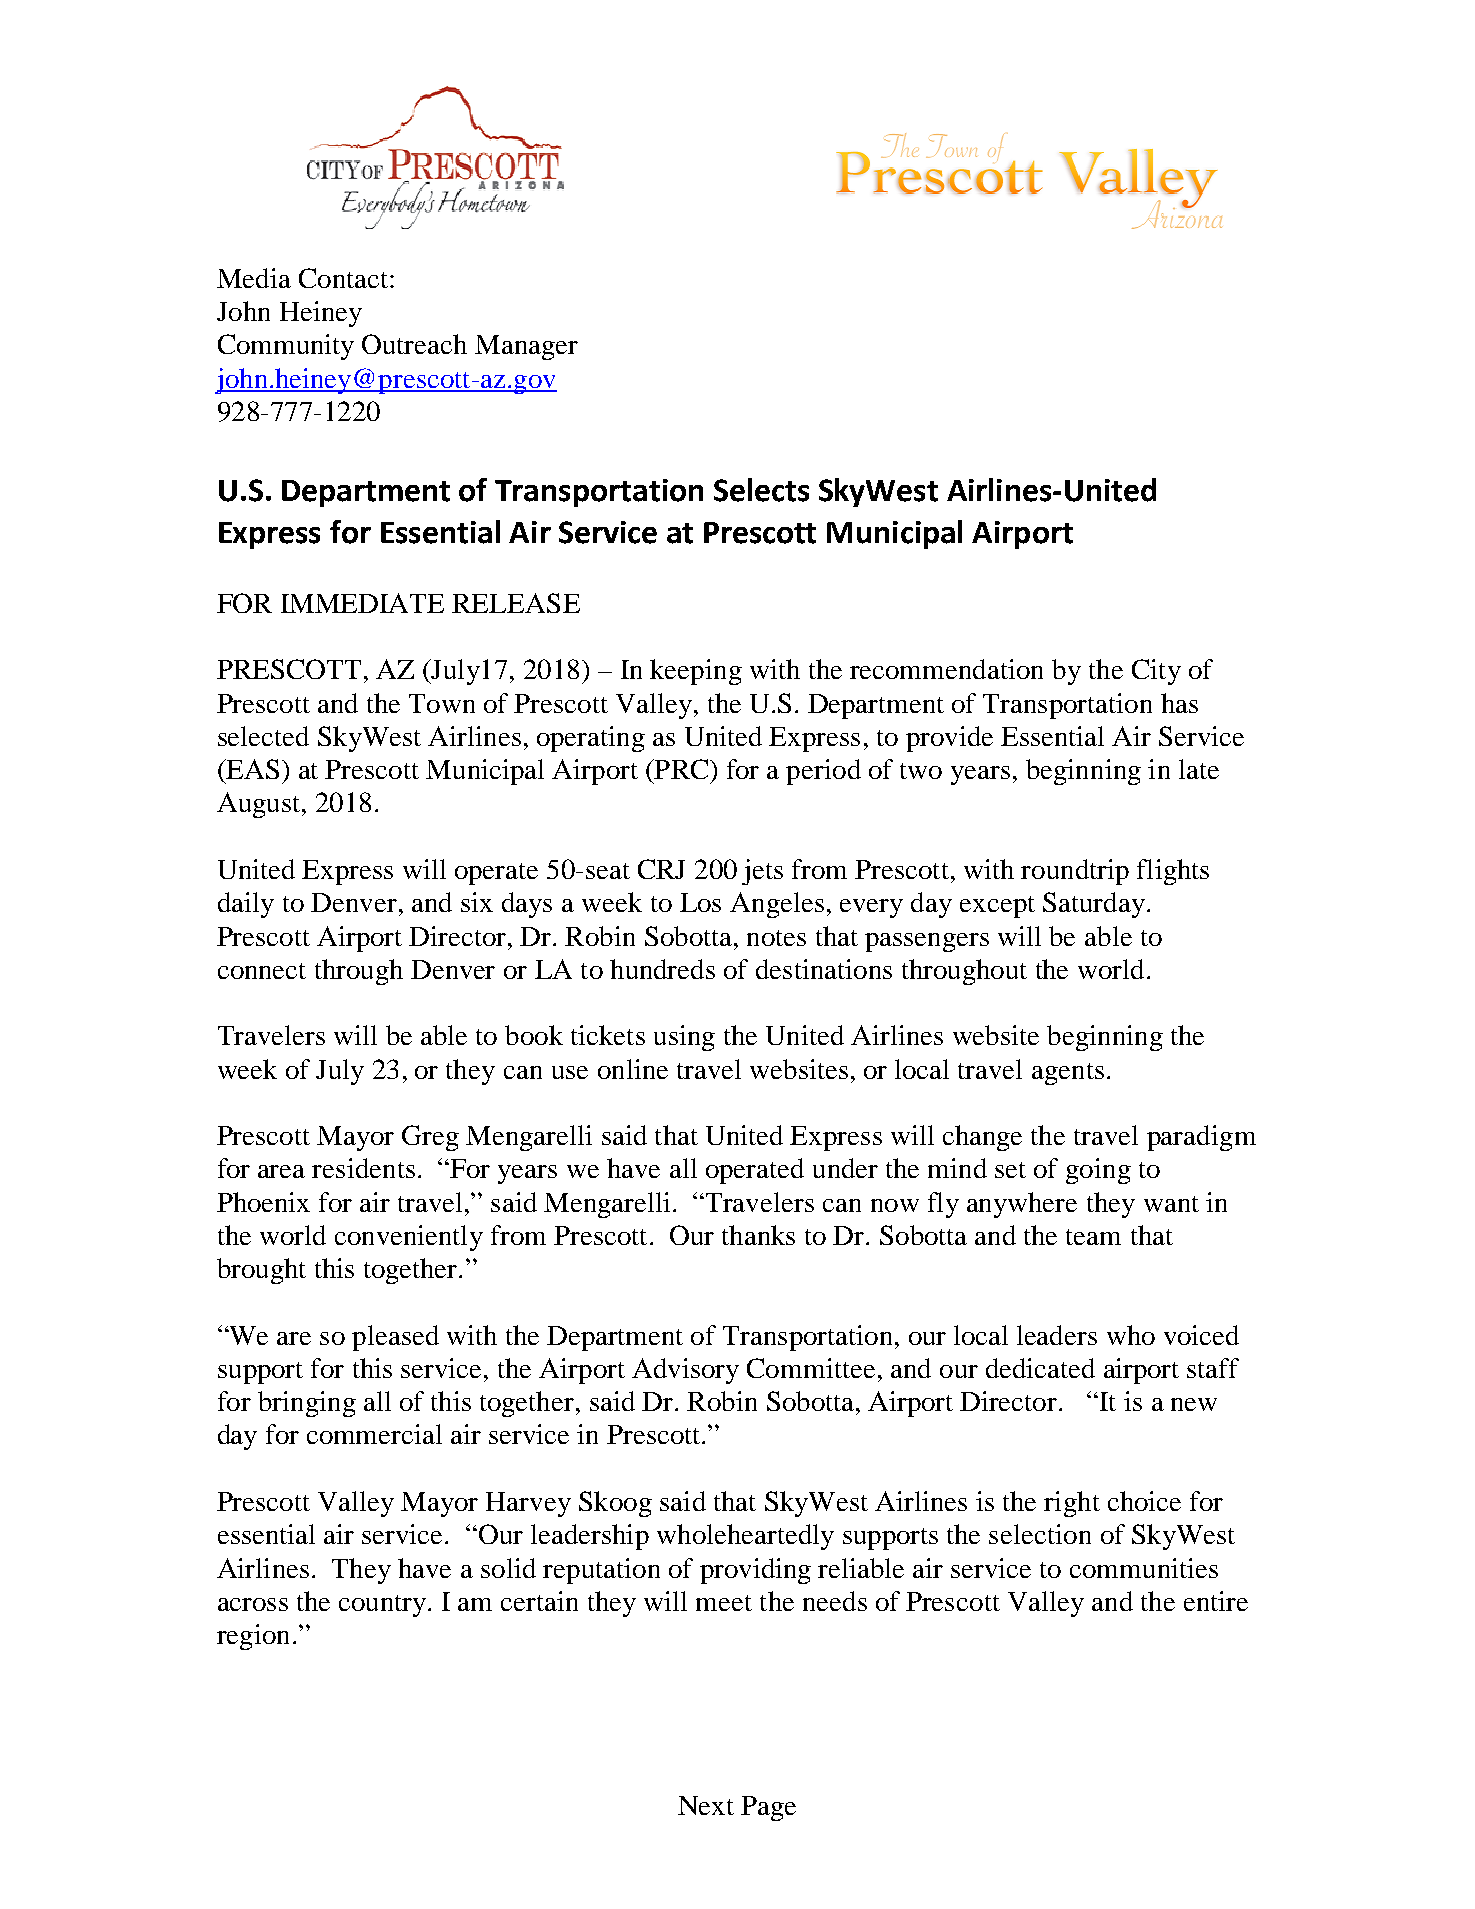  I want to click on roundtrip, so click(1075, 872).
